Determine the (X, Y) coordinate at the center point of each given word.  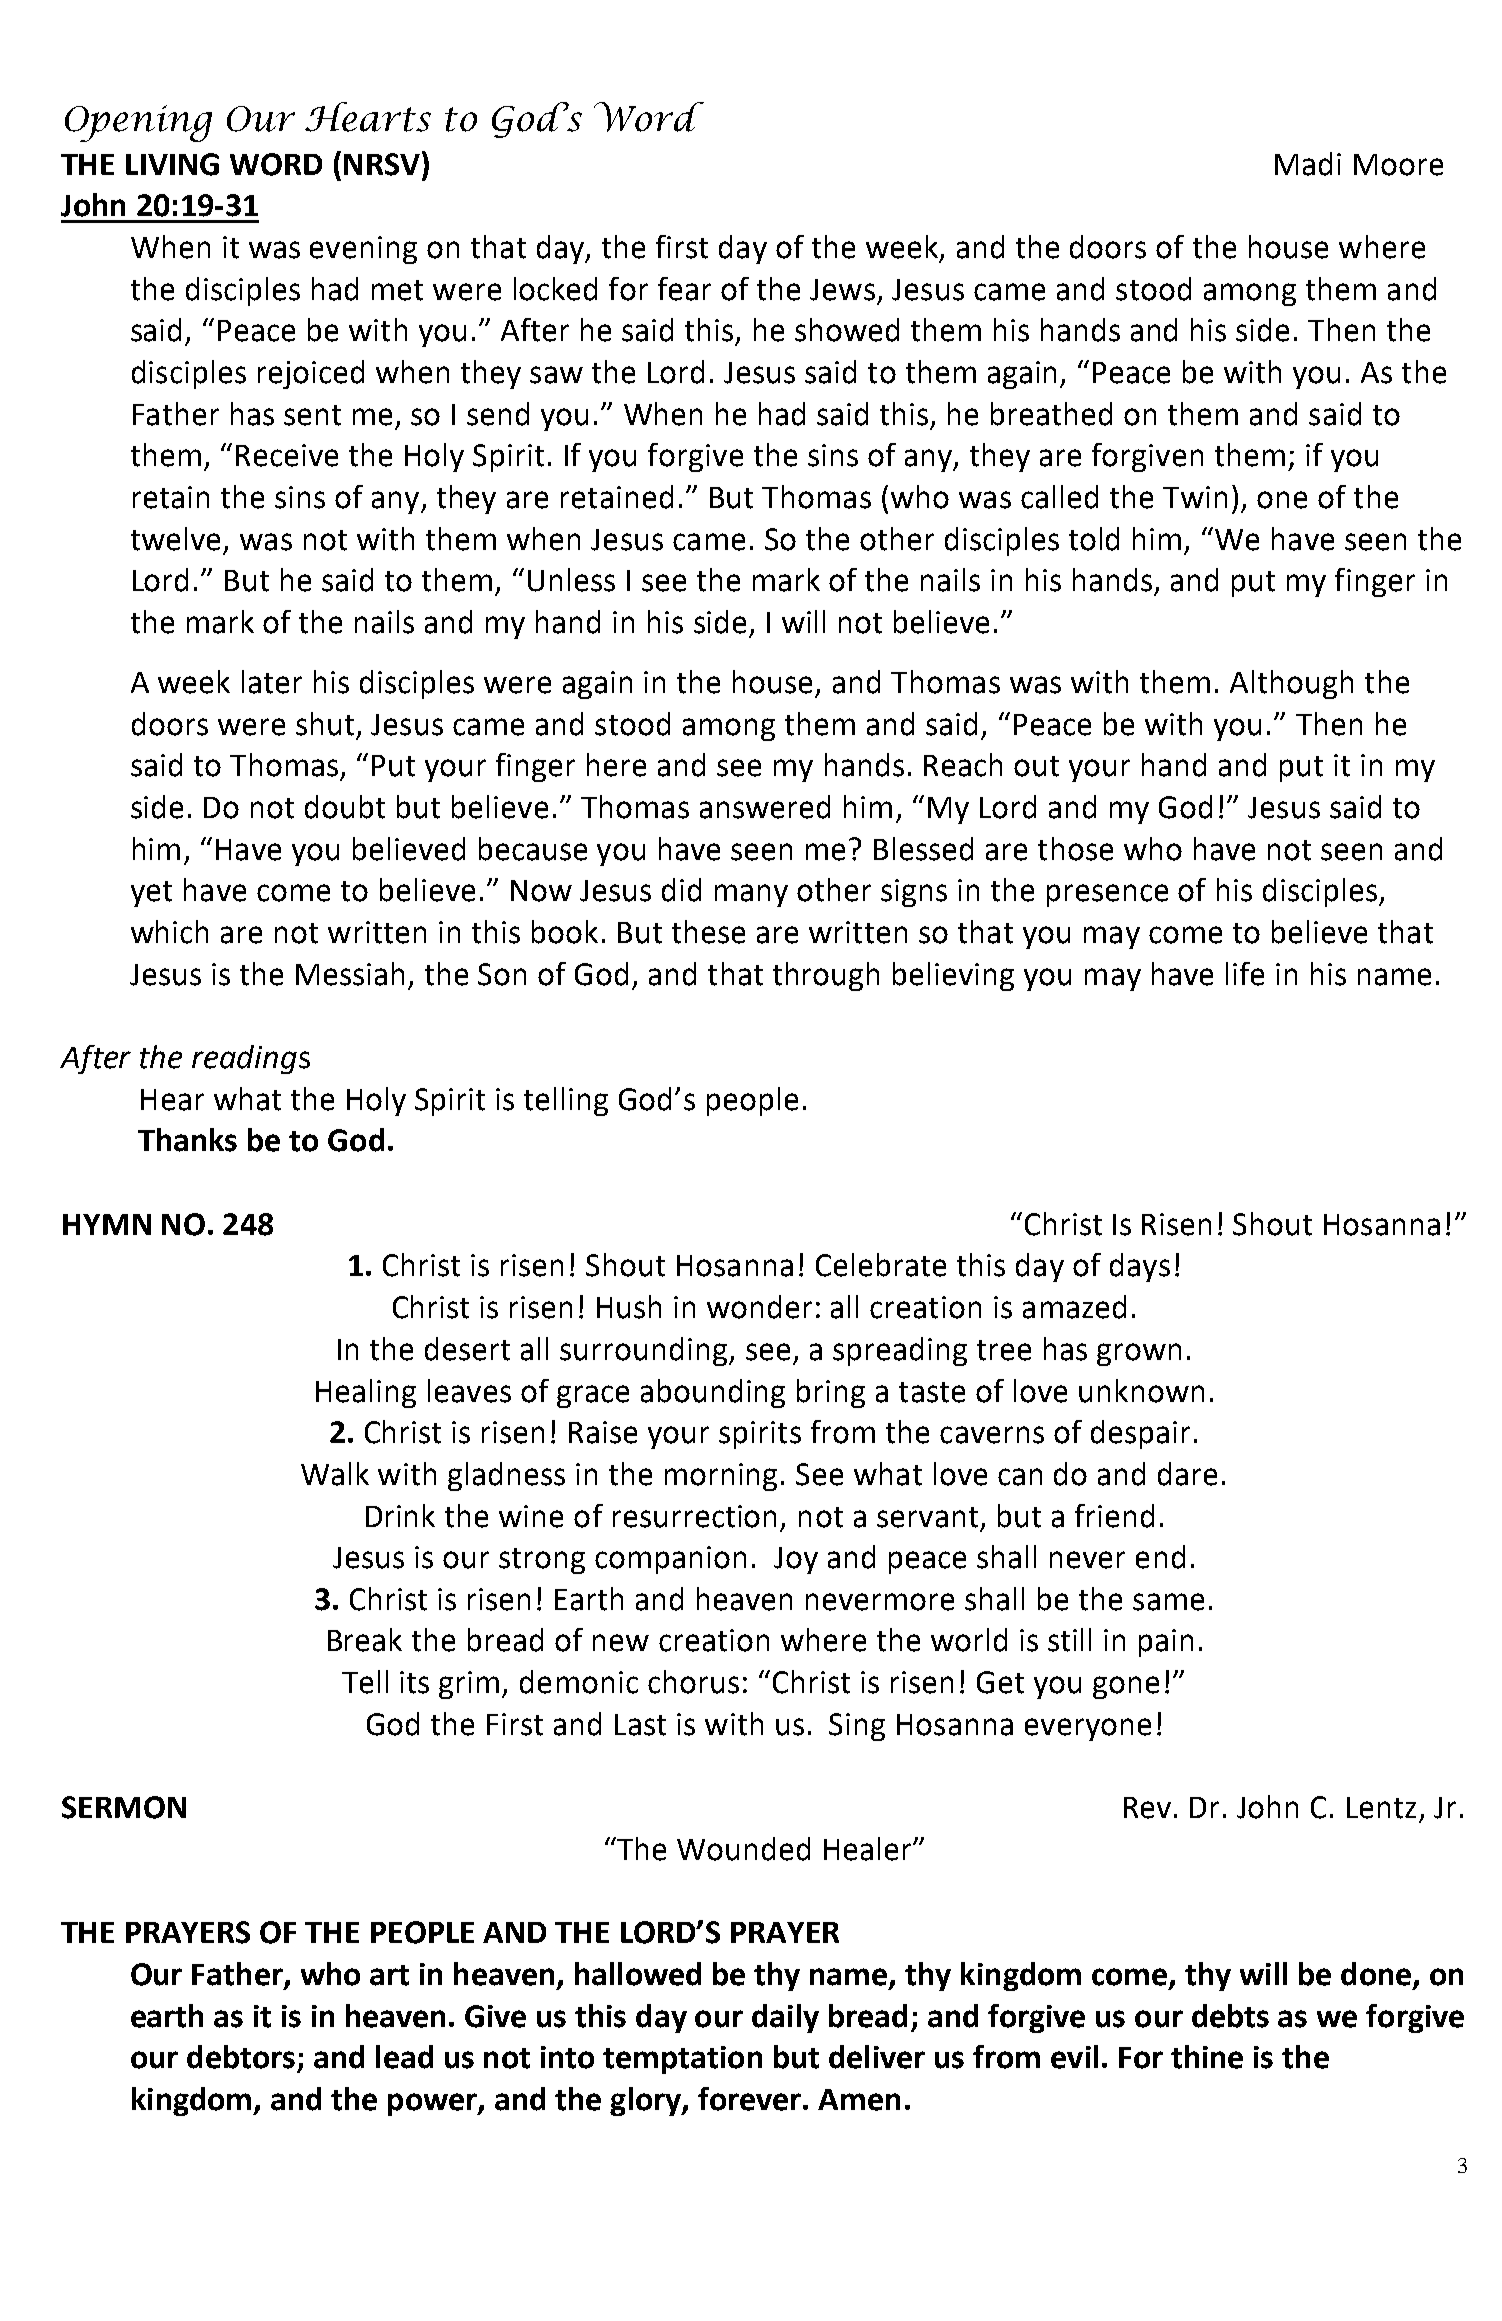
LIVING (172, 164)
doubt (345, 807)
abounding (713, 1393)
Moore (1398, 165)
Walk (335, 1474)
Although (1291, 684)
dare (1187, 1474)
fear (684, 289)
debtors (241, 2057)
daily (785, 2018)
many (751, 895)
